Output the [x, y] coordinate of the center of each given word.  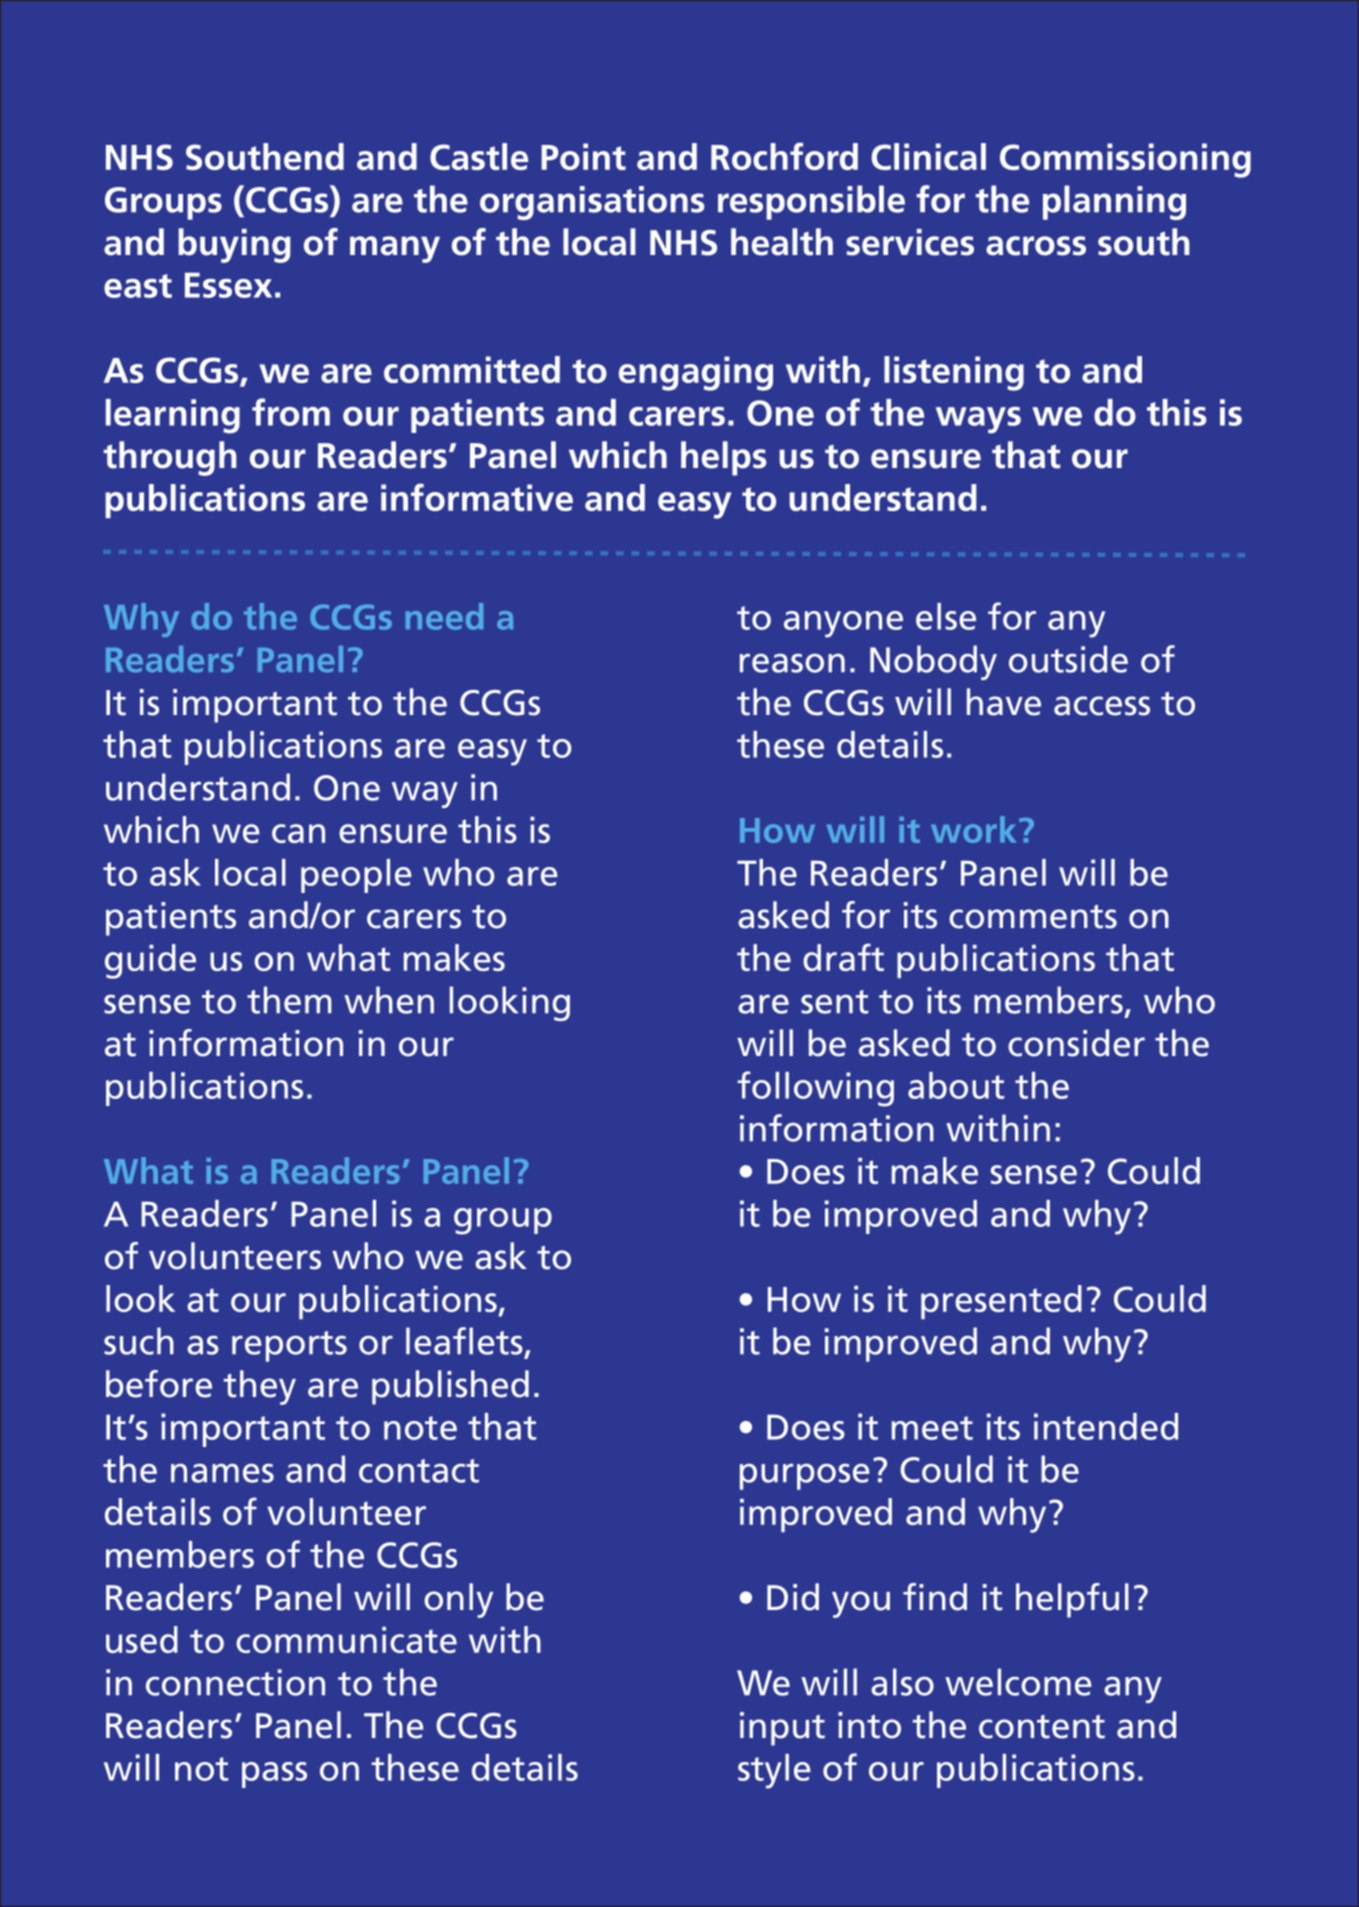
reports [289, 1346]
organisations [592, 203]
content [1042, 1727]
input [782, 1729]
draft [843, 957]
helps [723, 458]
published [450, 1387]
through [170, 458]
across [1036, 246]
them [289, 1000]
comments [1033, 917]
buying [234, 245]
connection [235, 1682]
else [946, 616]
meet [932, 1428]
